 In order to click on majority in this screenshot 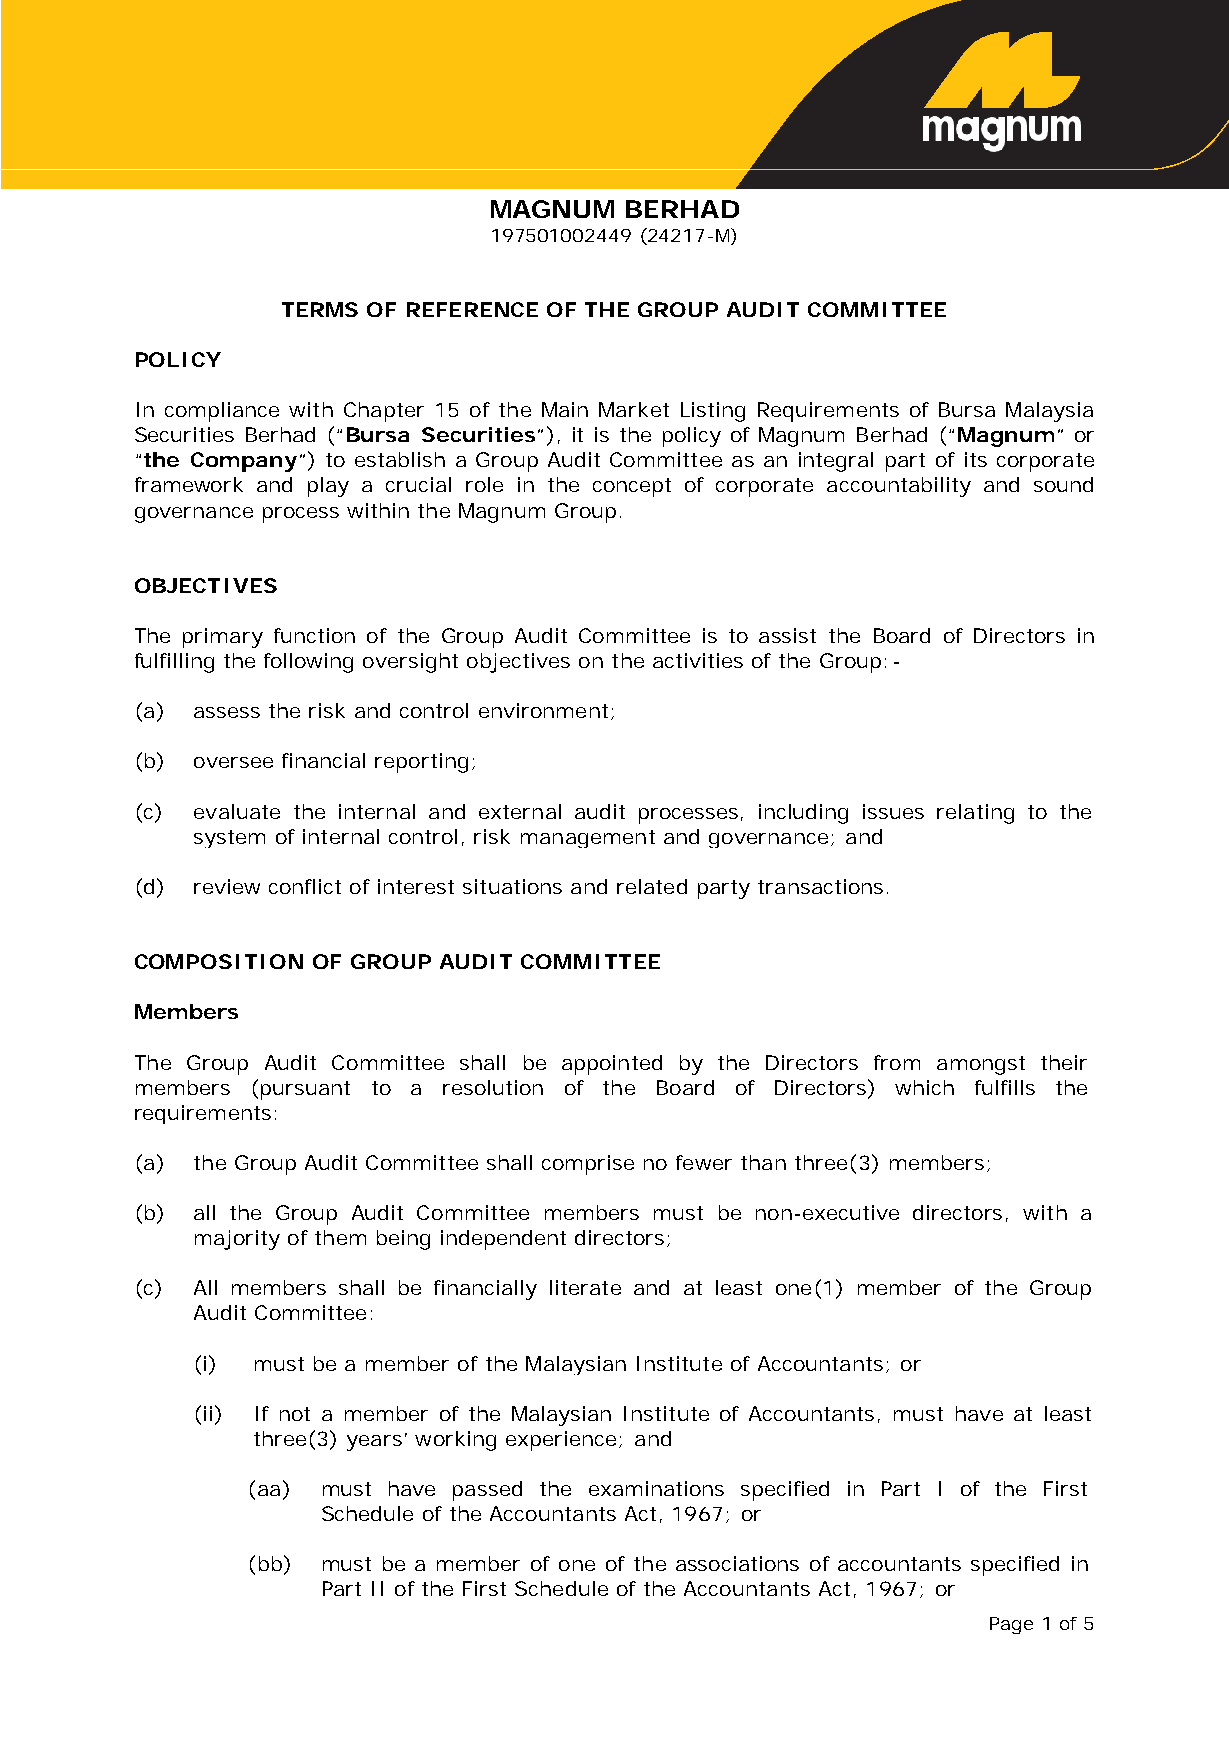, I will do `click(237, 1240)`.
